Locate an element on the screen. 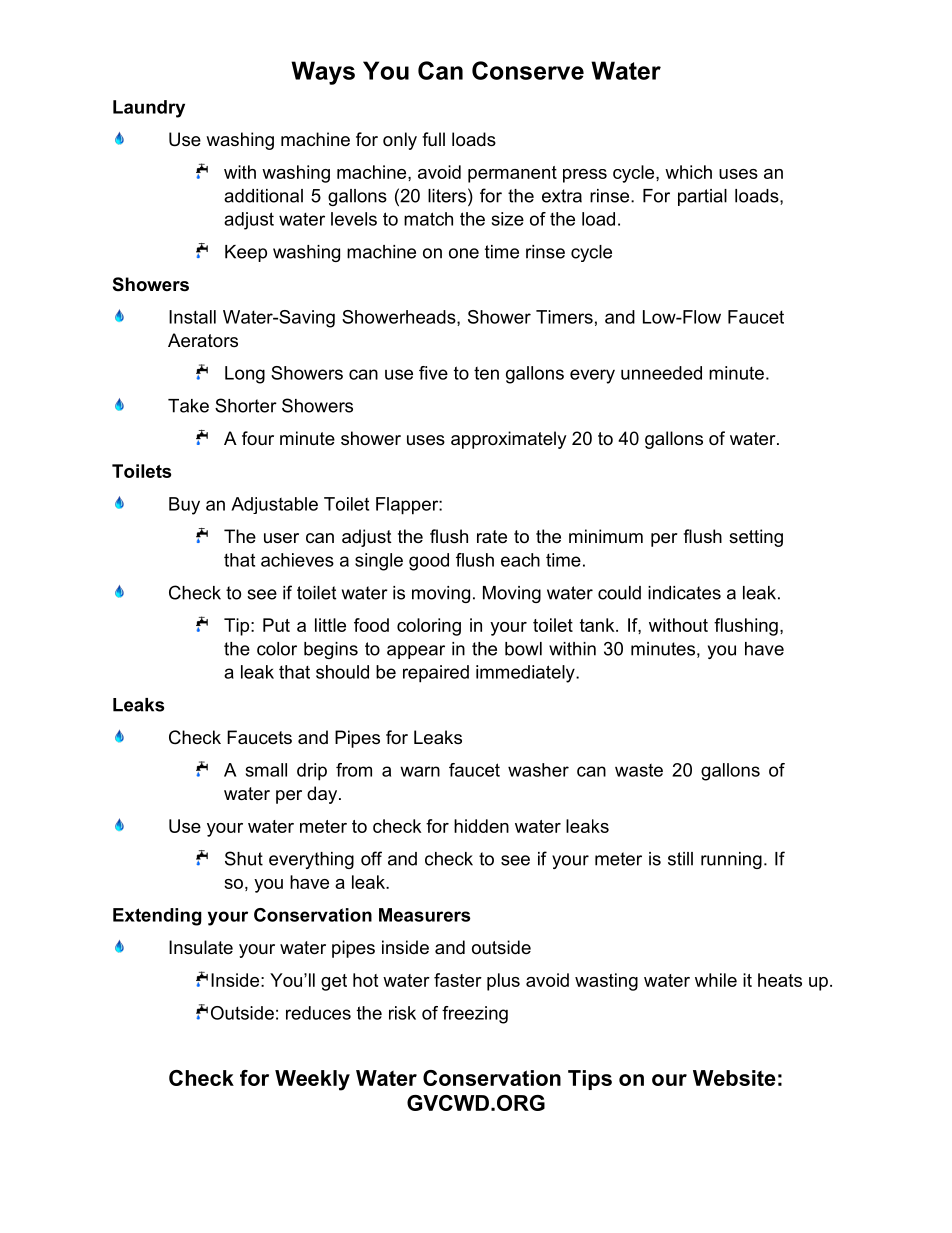  good is located at coordinates (429, 562).
